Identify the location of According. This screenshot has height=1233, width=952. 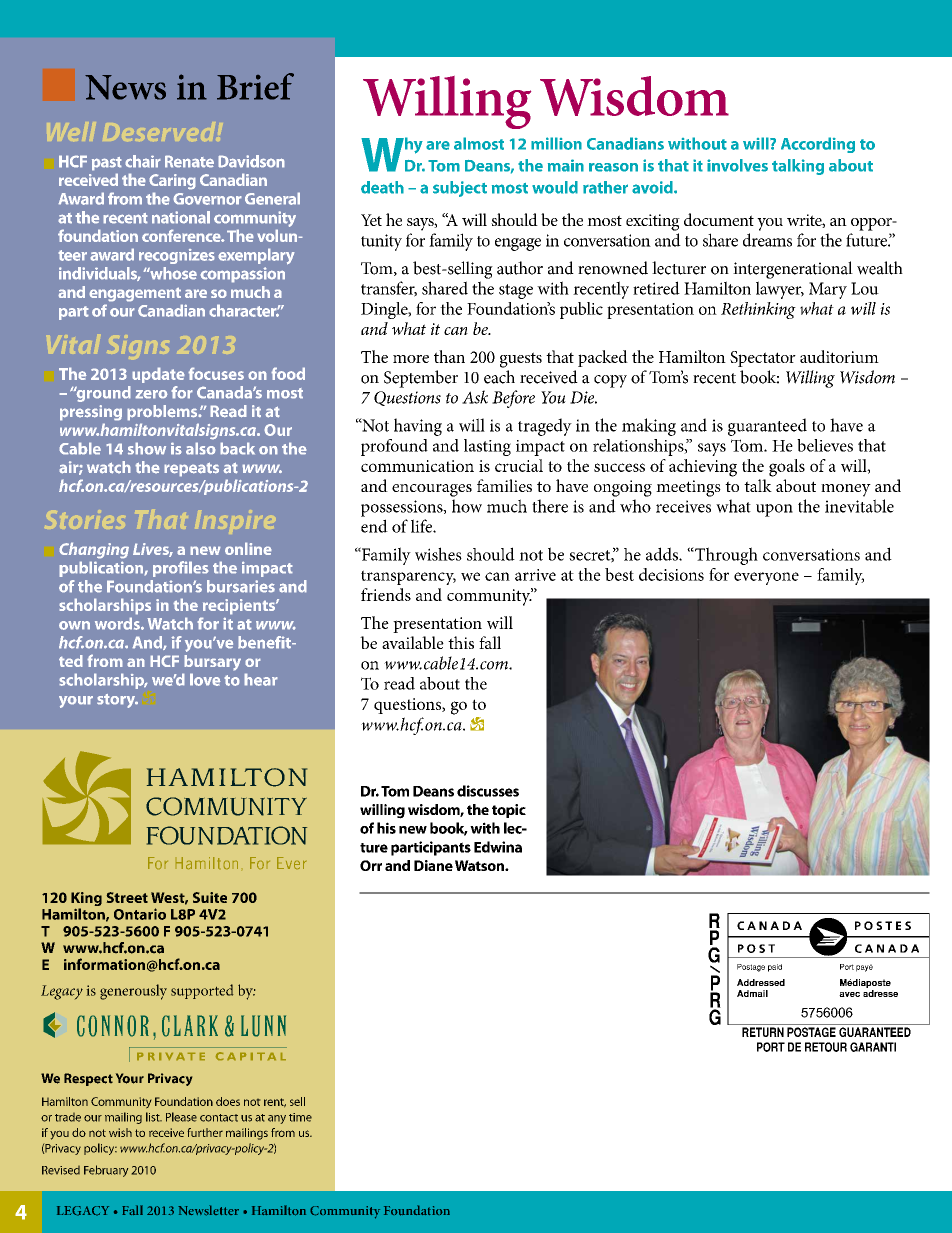
(818, 145).
